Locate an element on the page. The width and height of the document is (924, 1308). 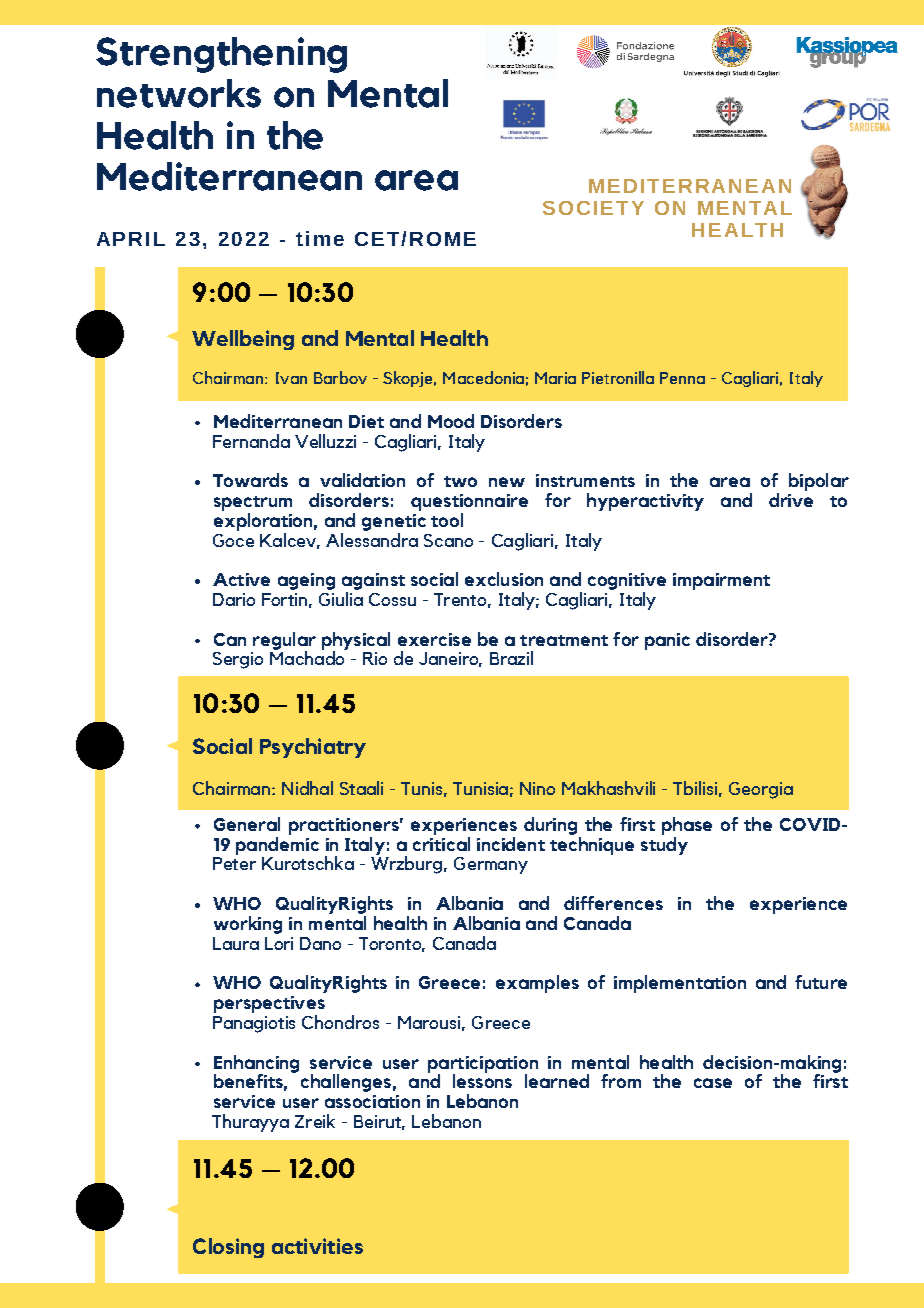
SOCIETY is located at coordinates (593, 208).
